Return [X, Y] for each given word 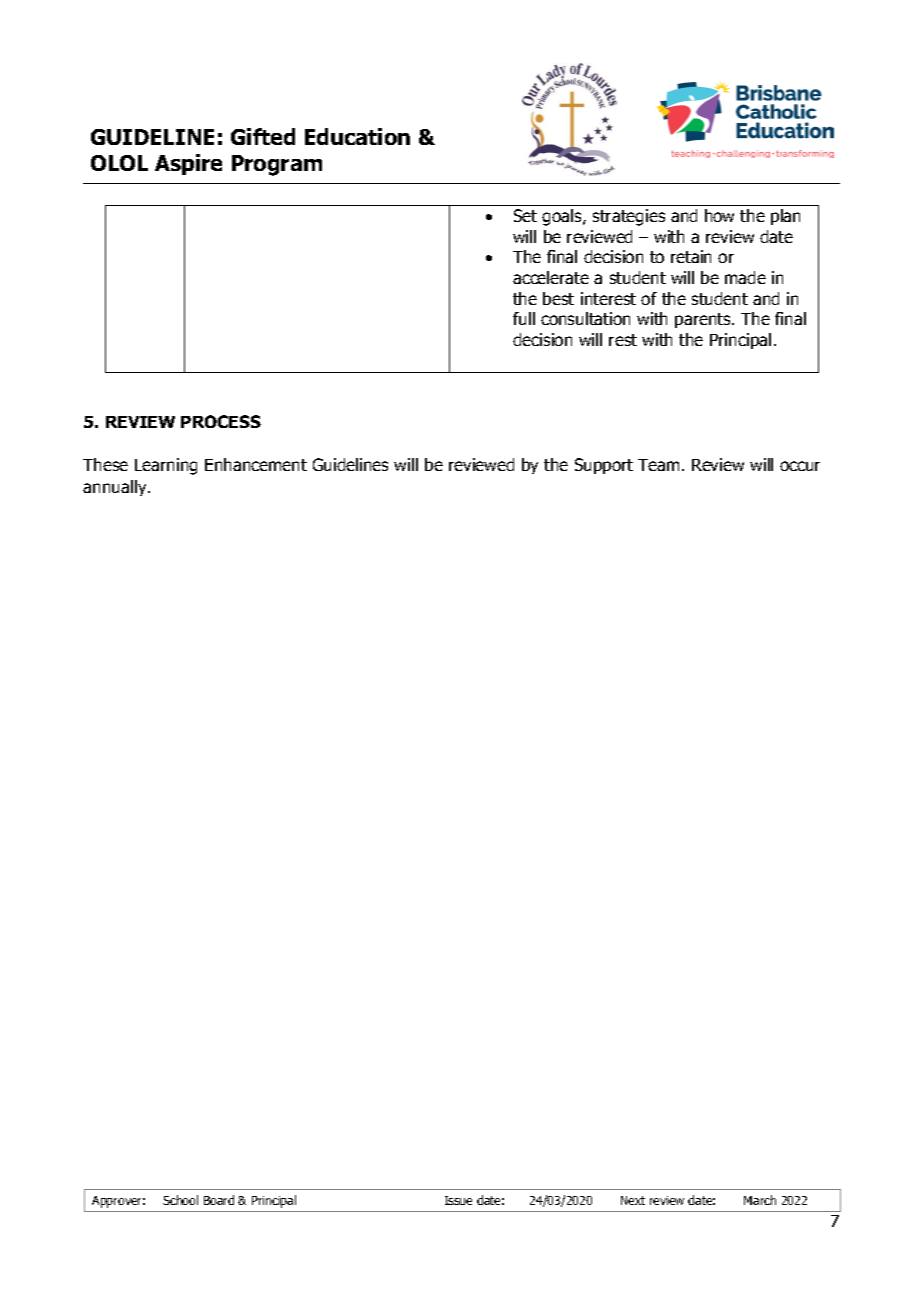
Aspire [188, 164]
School [180, 1200]
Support [604, 466]
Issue [458, 1200]
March [760, 1200]
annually [116, 488]
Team [658, 465]
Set [525, 215]
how [719, 215]
